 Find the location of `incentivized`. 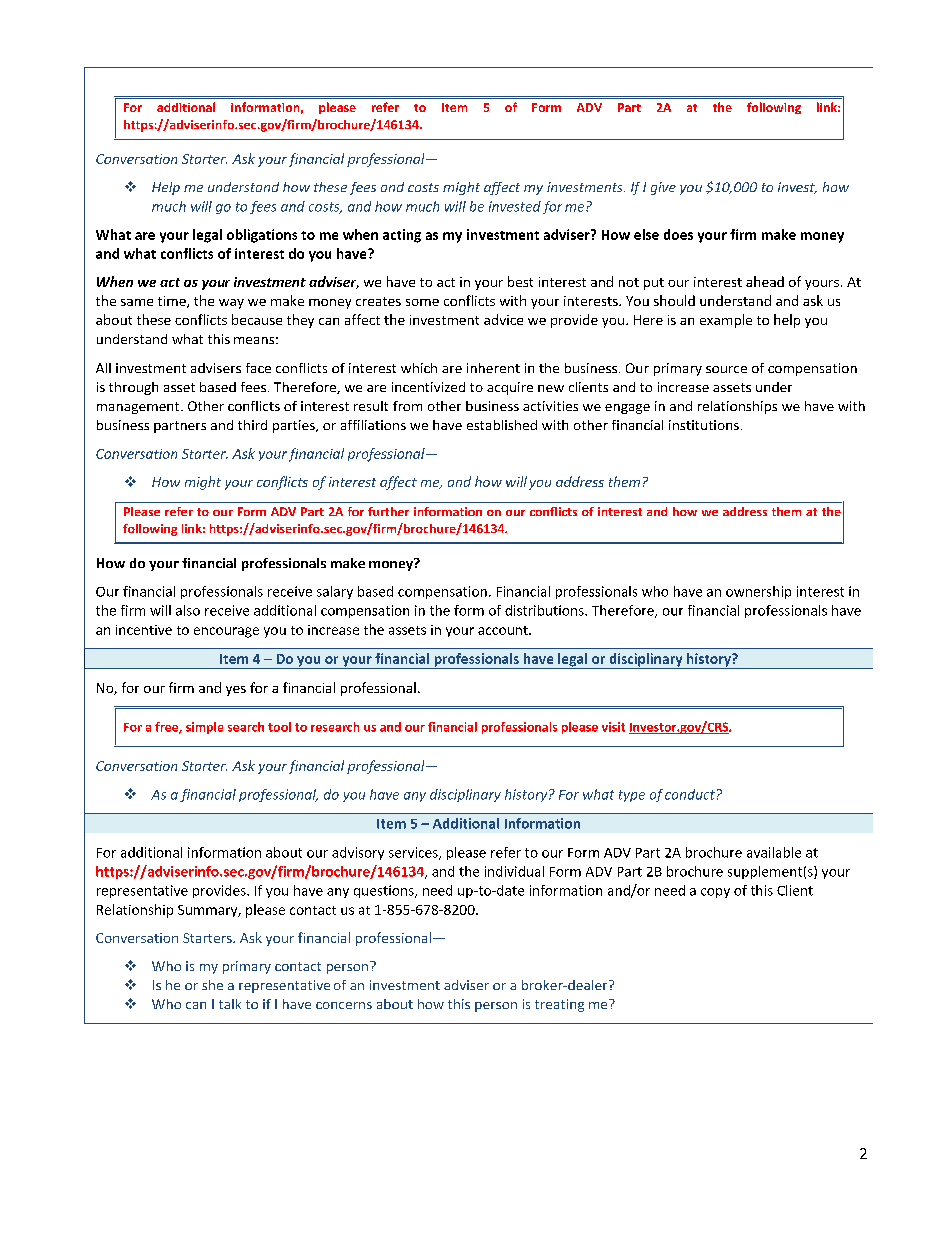

incentivized is located at coordinates (428, 387).
